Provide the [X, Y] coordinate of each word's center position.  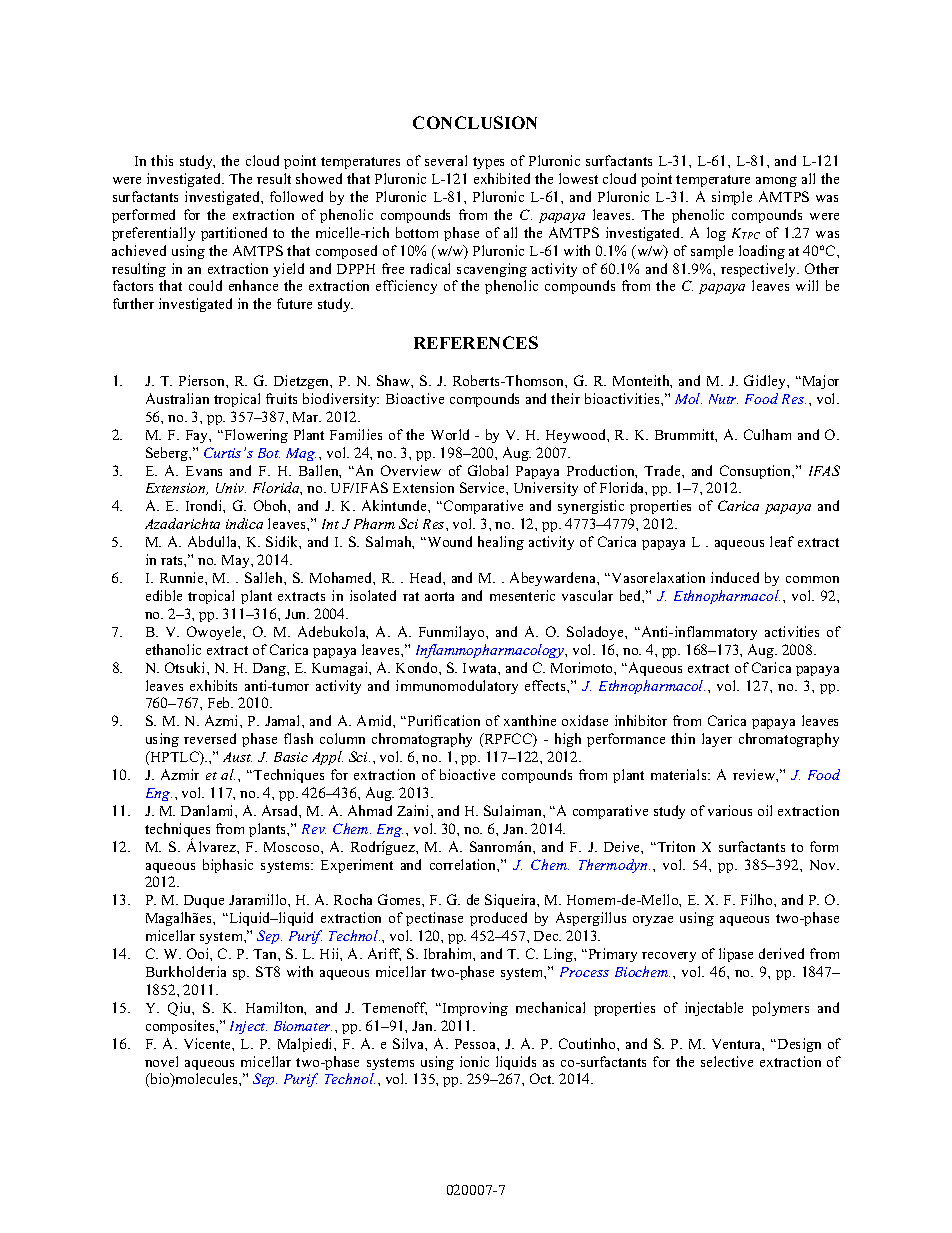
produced [498, 919]
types [488, 163]
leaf [782, 541]
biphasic [228, 866]
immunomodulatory [457, 687]
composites [181, 1027]
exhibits [213, 685]
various [730, 810]
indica [244, 523]
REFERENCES [476, 342]
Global [488, 470]
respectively [760, 270]
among [776, 182]
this [162, 160]
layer [717, 740]
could [205, 285]
